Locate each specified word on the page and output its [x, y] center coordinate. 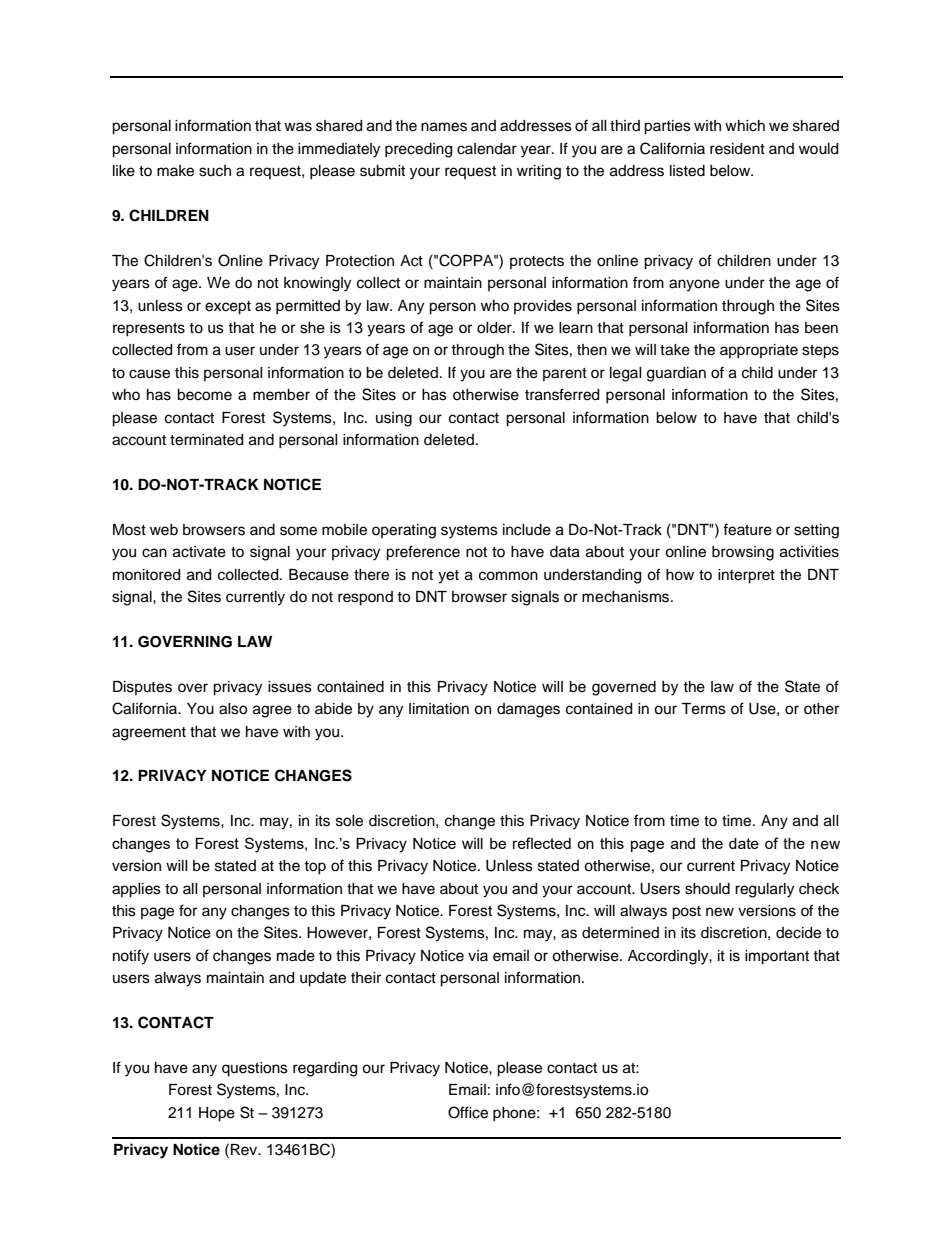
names [444, 127]
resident [737, 149]
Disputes [142, 688]
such [215, 171]
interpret [746, 576]
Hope [217, 1114]
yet [448, 577]
